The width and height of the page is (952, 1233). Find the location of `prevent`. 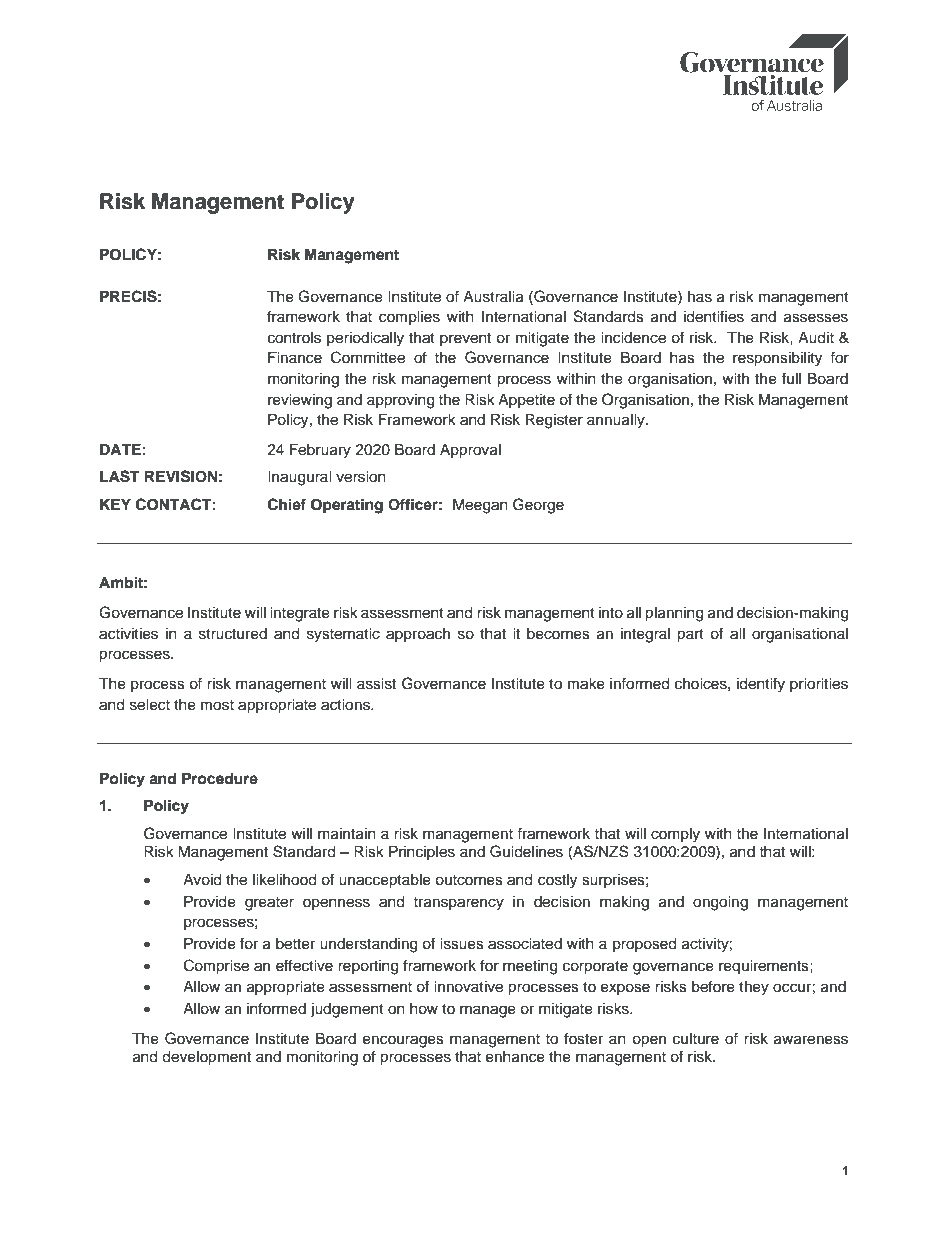

prevent is located at coordinates (465, 339).
